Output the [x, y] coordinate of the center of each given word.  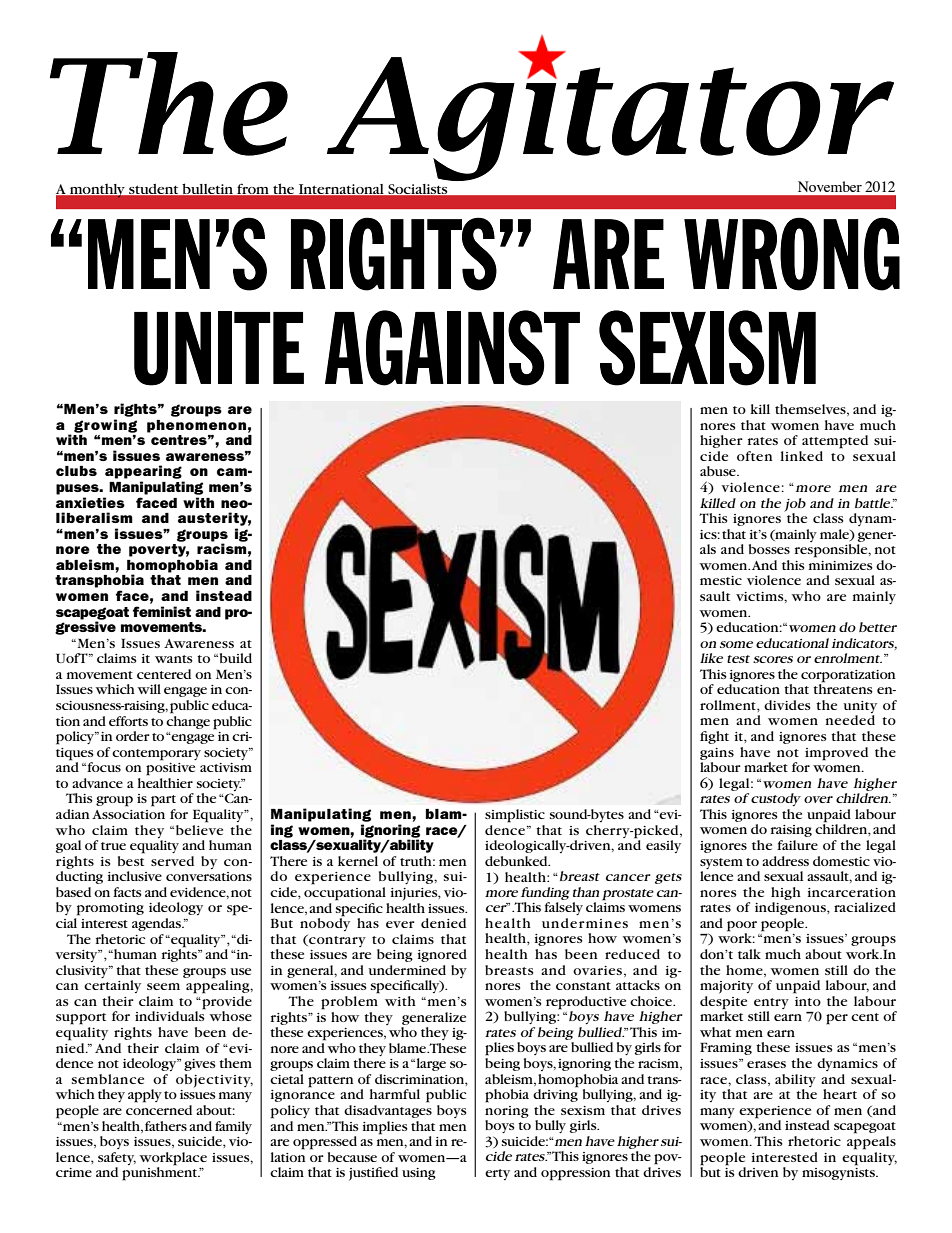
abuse [719, 471]
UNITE [219, 348]
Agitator [610, 116]
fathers [166, 1126]
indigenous [791, 908]
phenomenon [196, 426]
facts [127, 892]
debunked [517, 861]
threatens [843, 688]
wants [174, 659]
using [419, 1174]
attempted [835, 442]
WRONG [792, 254]
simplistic [515, 816]
